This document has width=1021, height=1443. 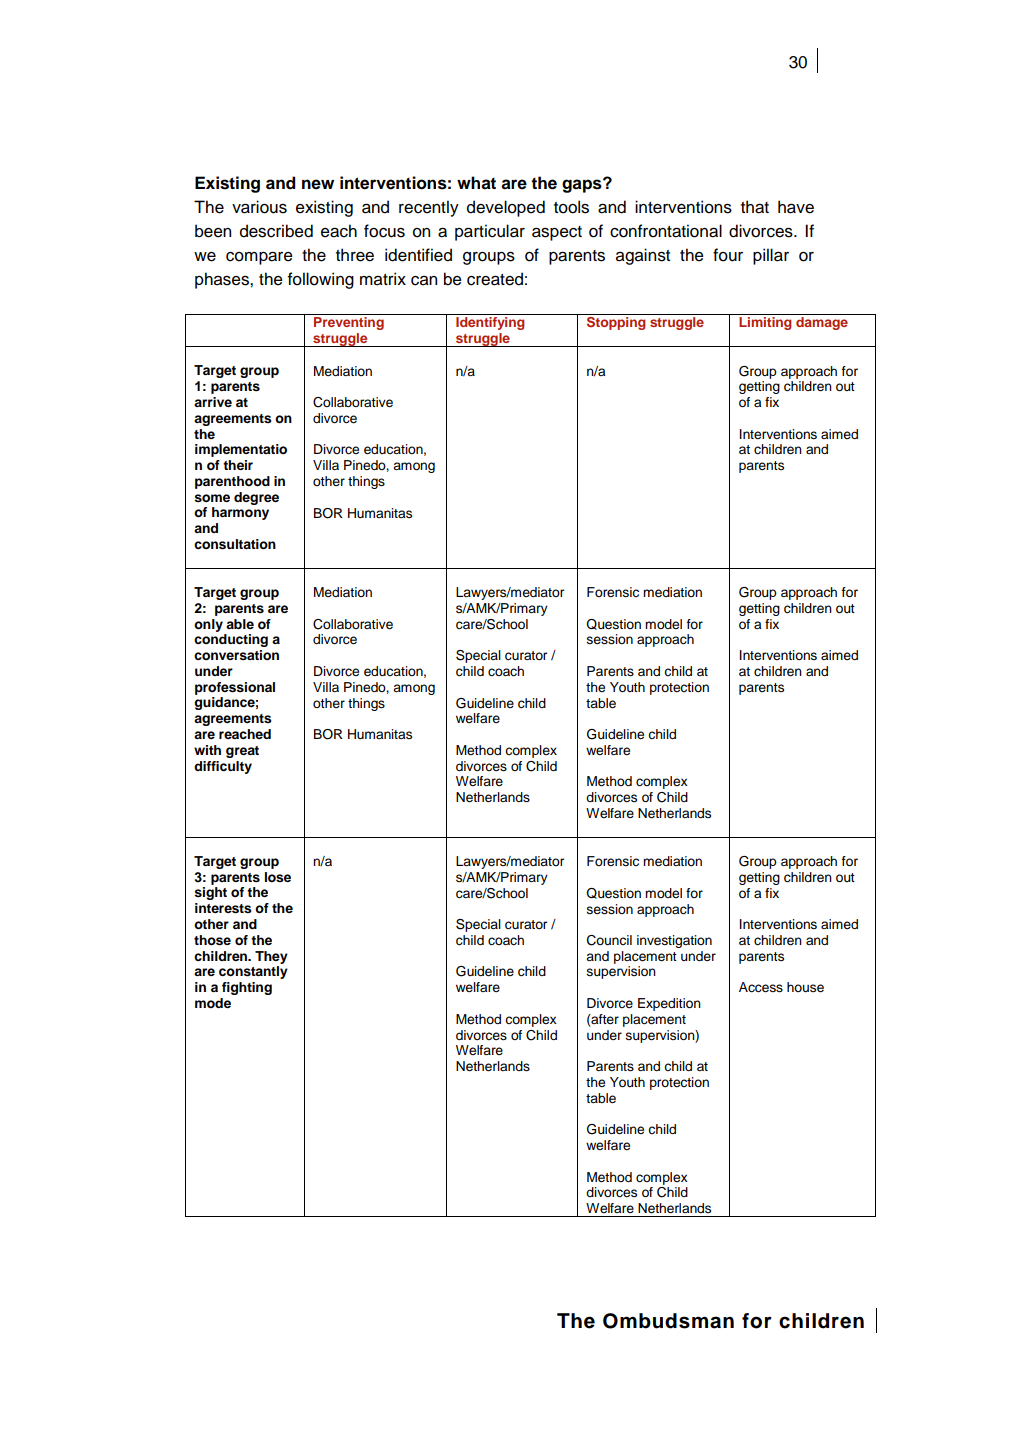 What do you see at coordinates (242, 752) in the document?
I see `great` at bounding box center [242, 752].
